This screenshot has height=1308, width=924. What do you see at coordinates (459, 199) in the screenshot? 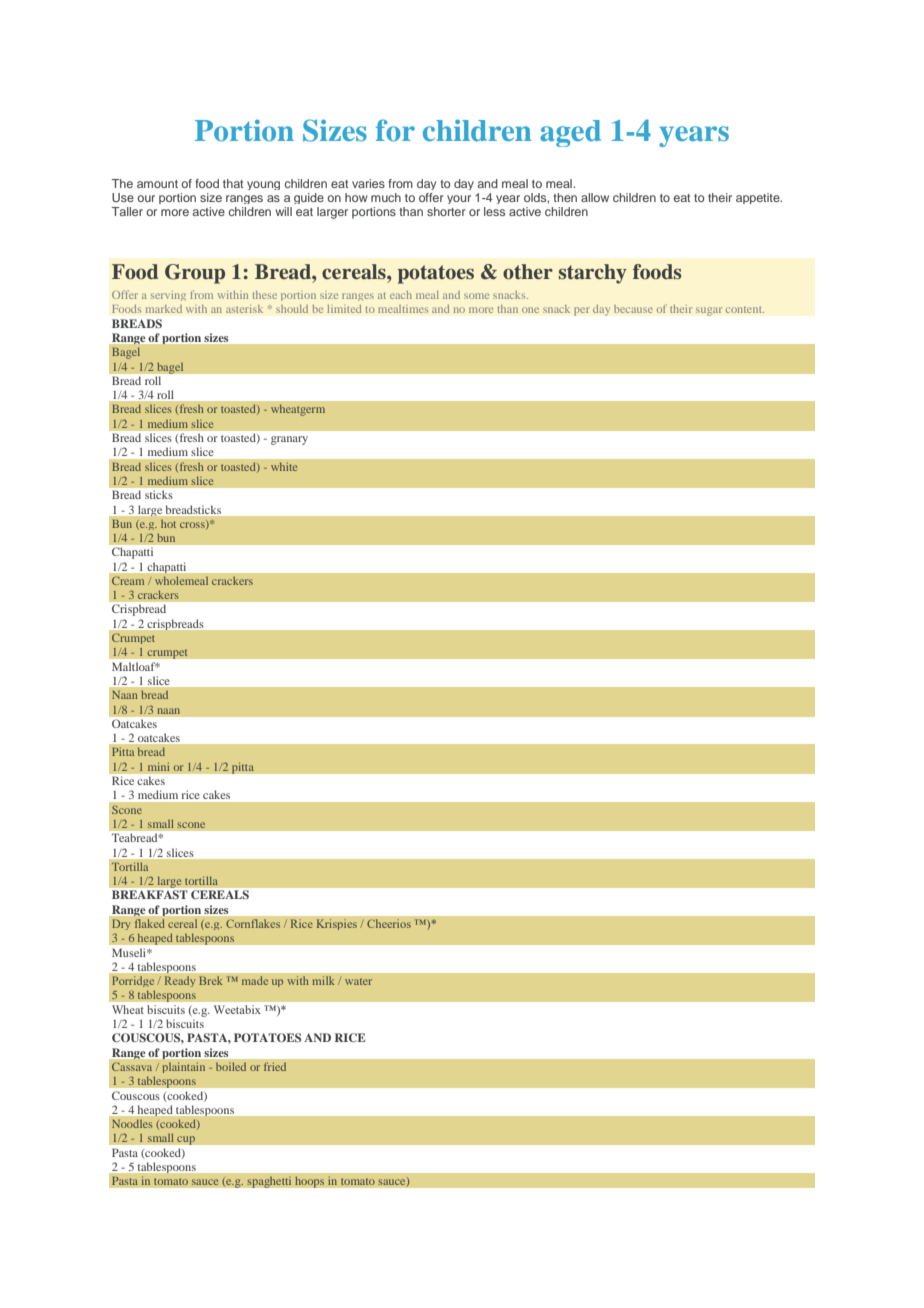
I see `your` at bounding box center [459, 199].
